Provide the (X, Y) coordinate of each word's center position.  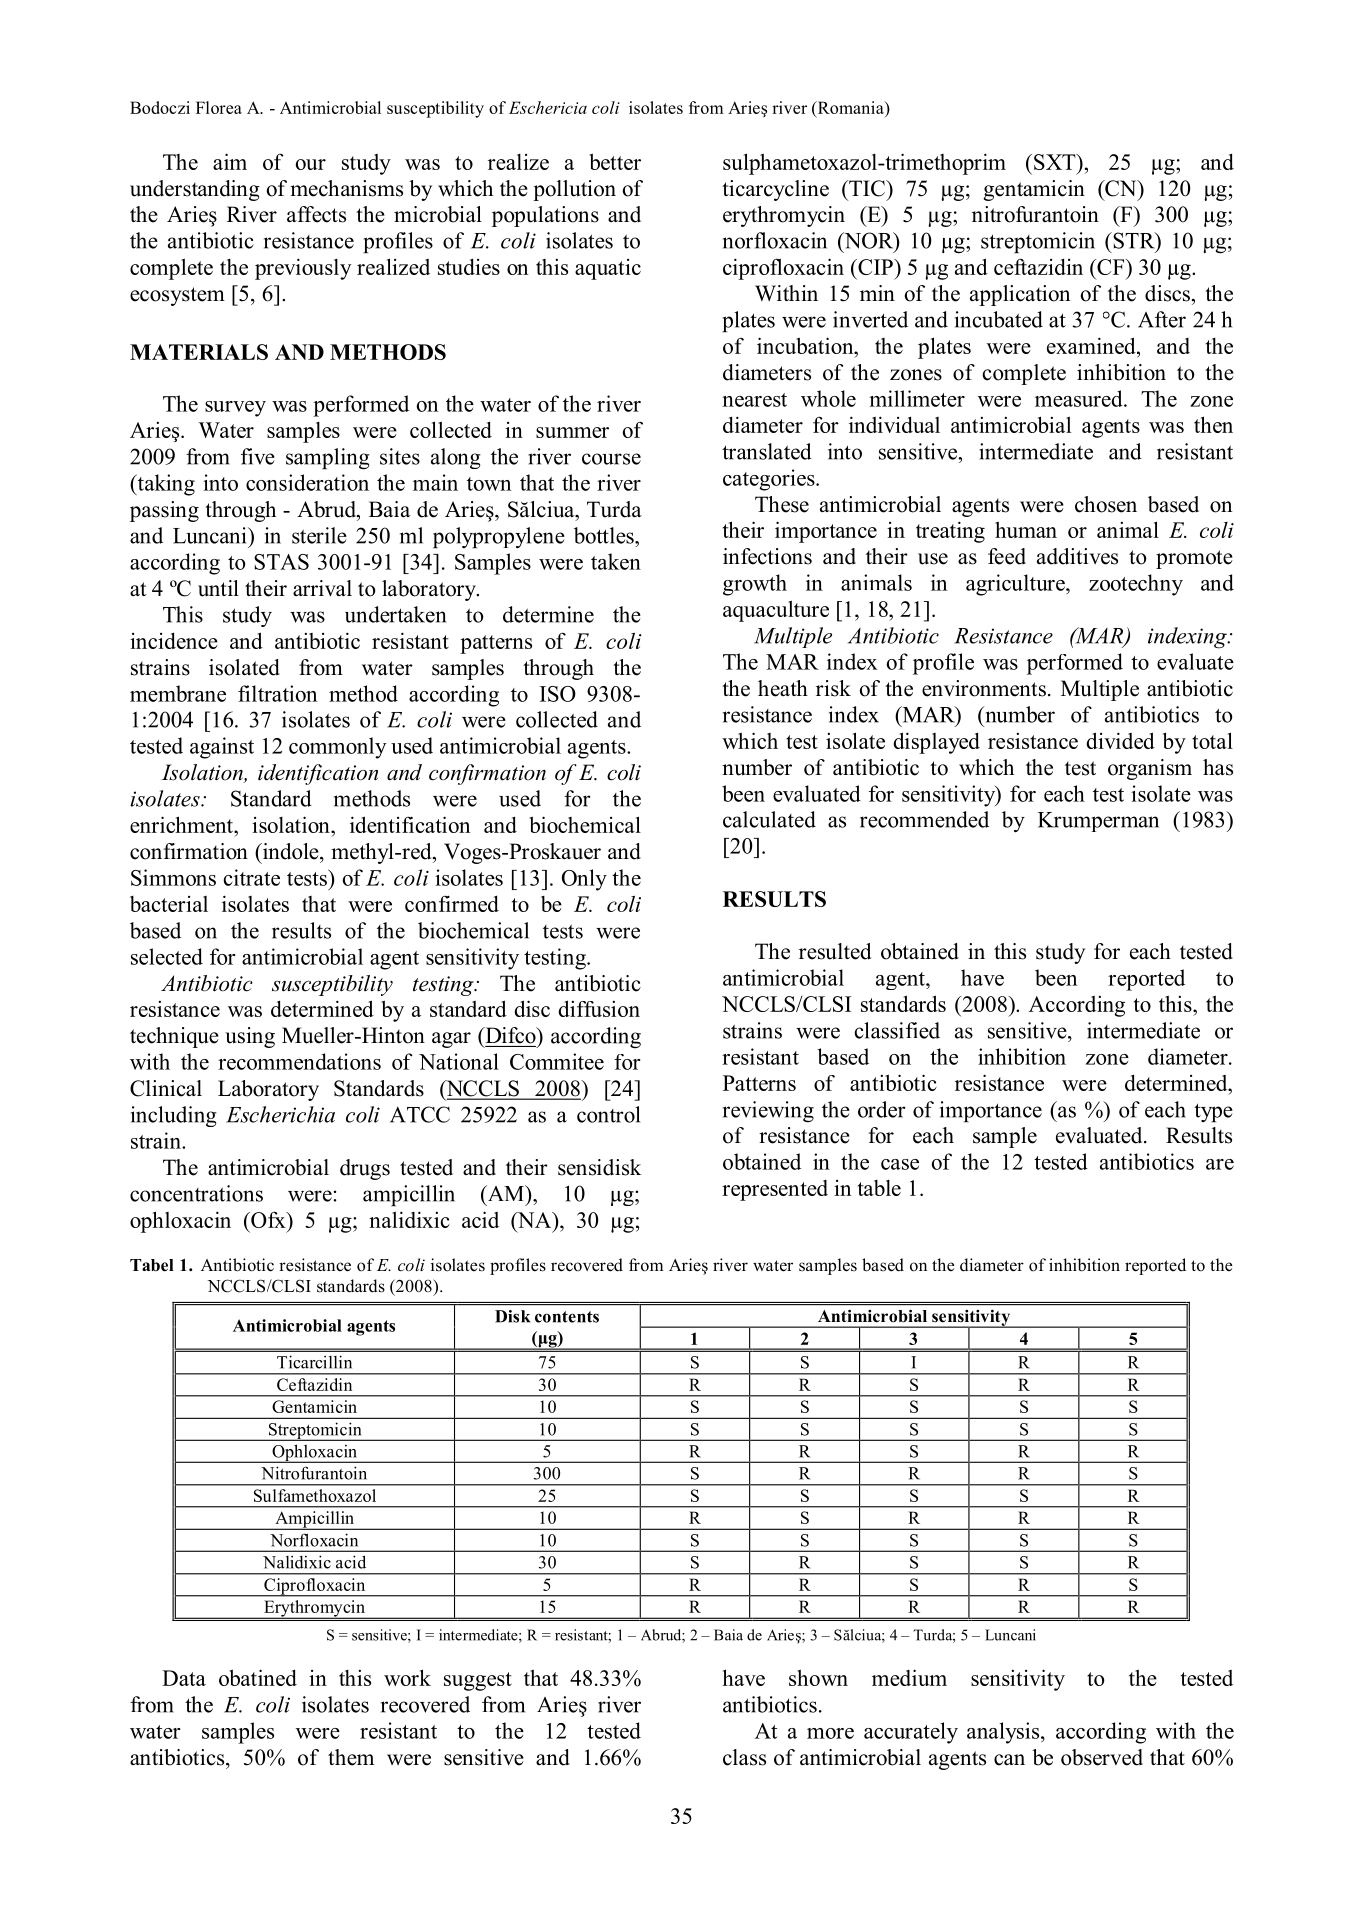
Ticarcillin (314, 1362)
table (879, 1188)
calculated (769, 819)
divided (1120, 740)
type (1213, 1112)
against (222, 748)
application (1020, 295)
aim (230, 161)
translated (767, 451)
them (351, 1757)
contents (567, 1317)
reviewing (768, 1112)
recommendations (299, 1061)
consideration (307, 482)
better (615, 161)
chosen (1106, 504)
